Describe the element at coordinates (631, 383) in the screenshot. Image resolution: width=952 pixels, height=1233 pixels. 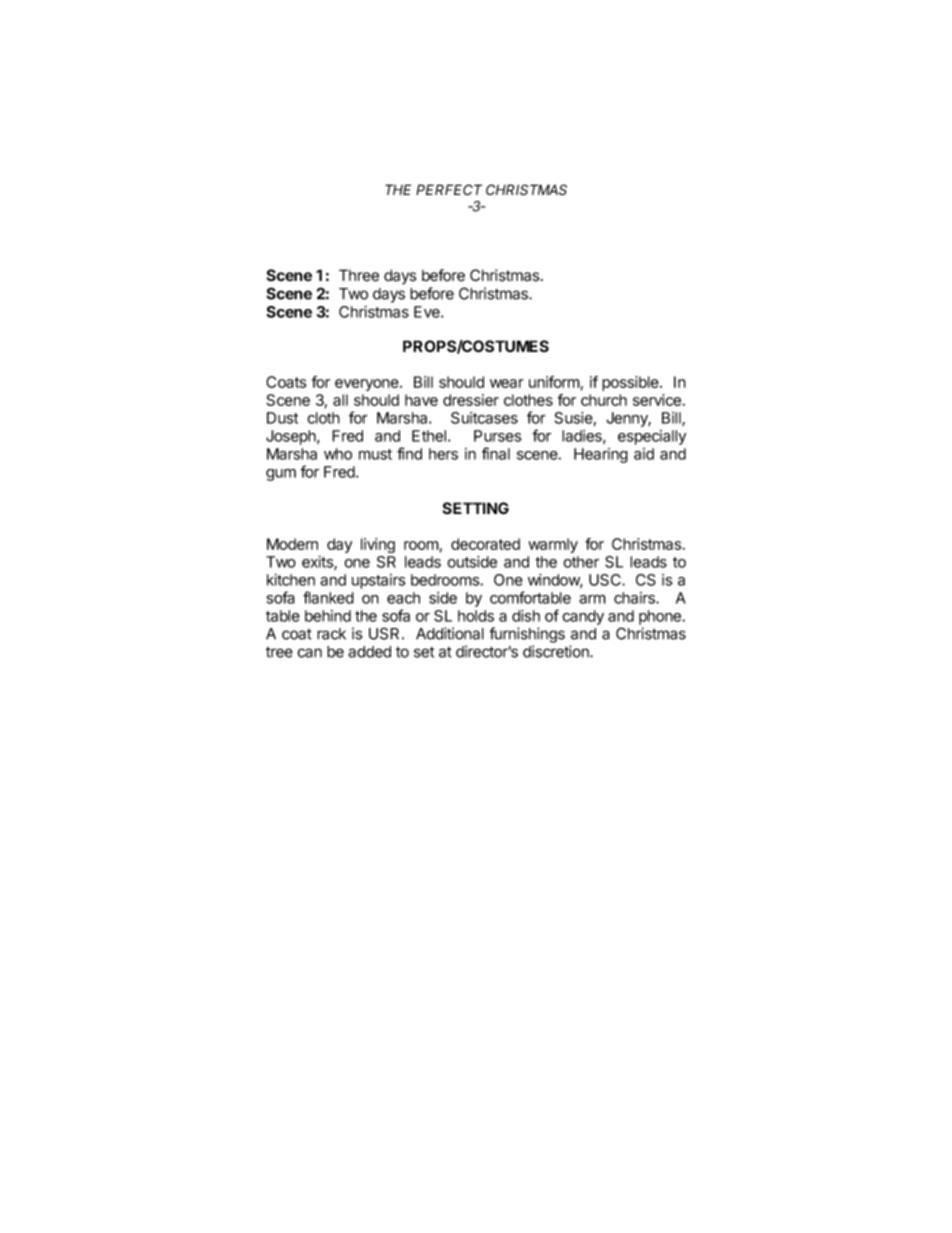
I see `possible` at that location.
